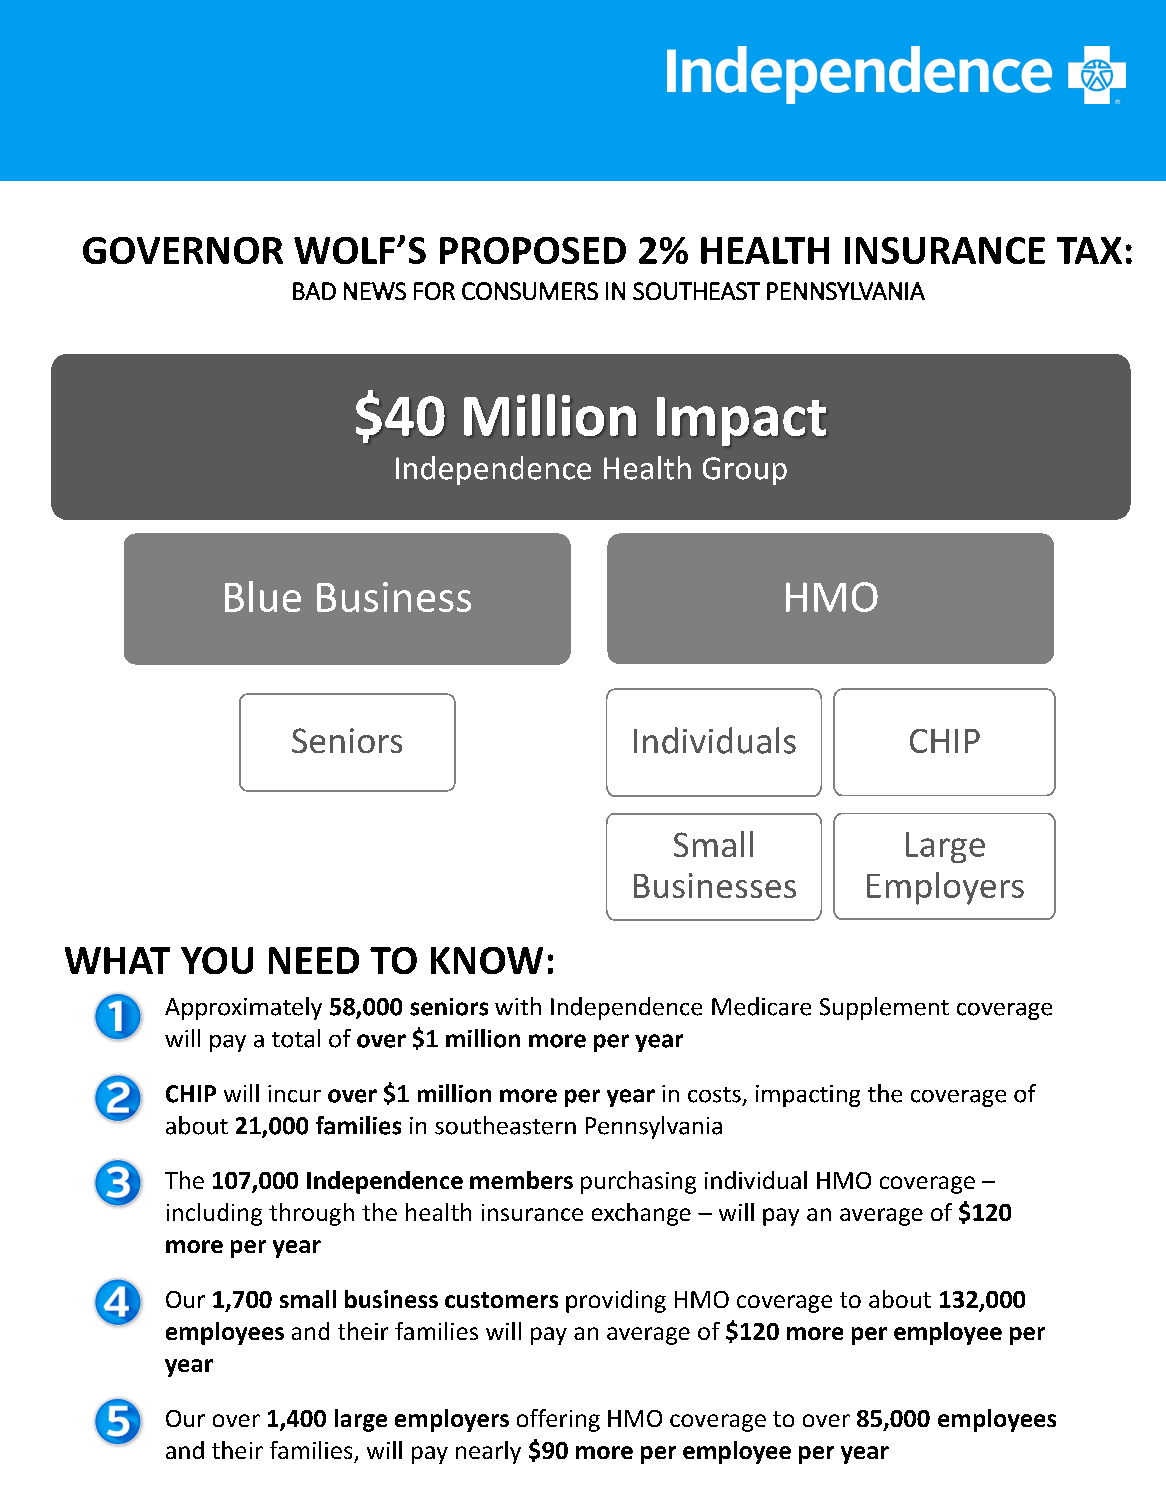 This screenshot has height=1509, width=1166. What do you see at coordinates (884, 1008) in the screenshot?
I see `Supplement` at bounding box center [884, 1008].
